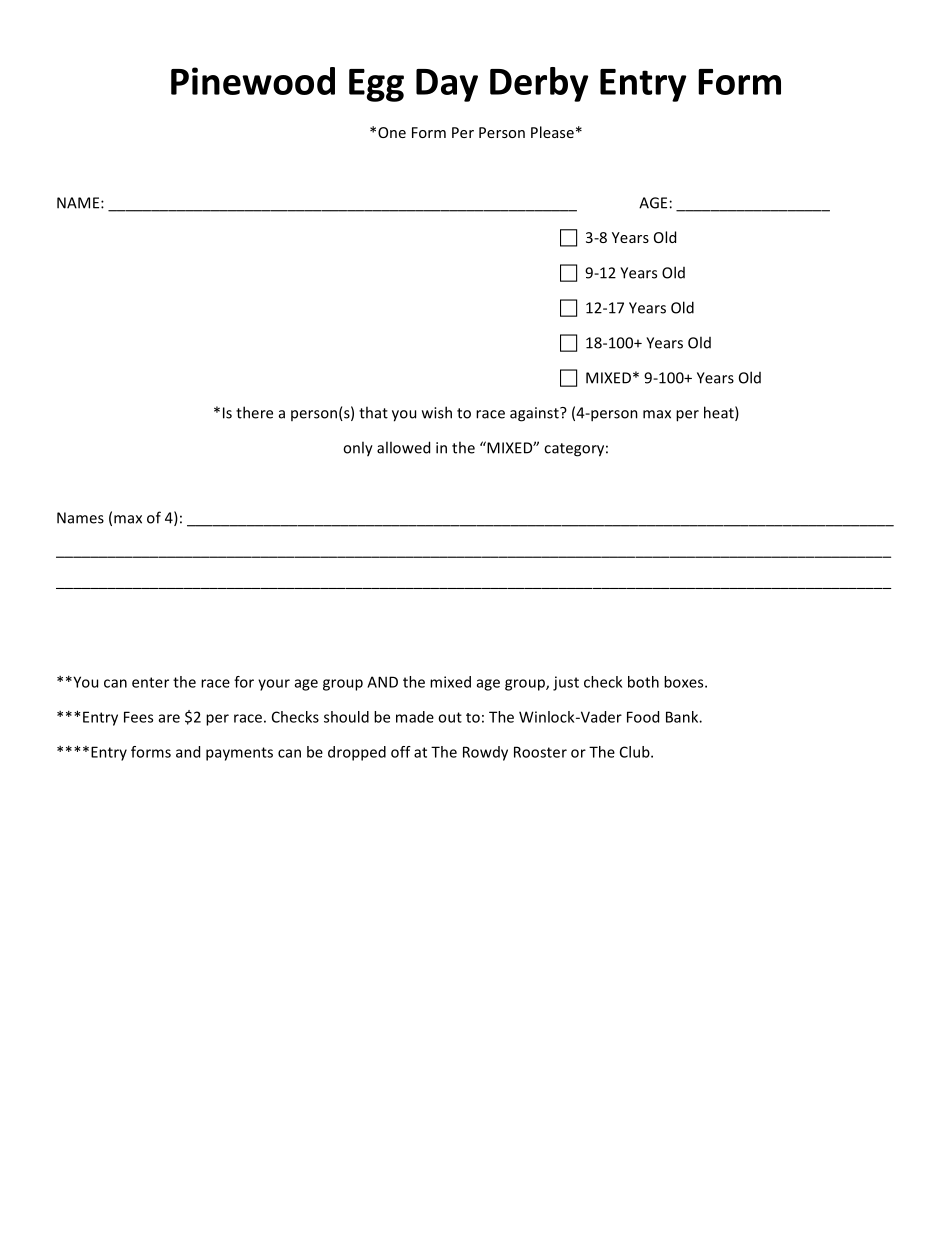 The height and width of the screenshot is (1233, 952). Describe the element at coordinates (376, 85) in the screenshot. I see `Egg` at that location.
